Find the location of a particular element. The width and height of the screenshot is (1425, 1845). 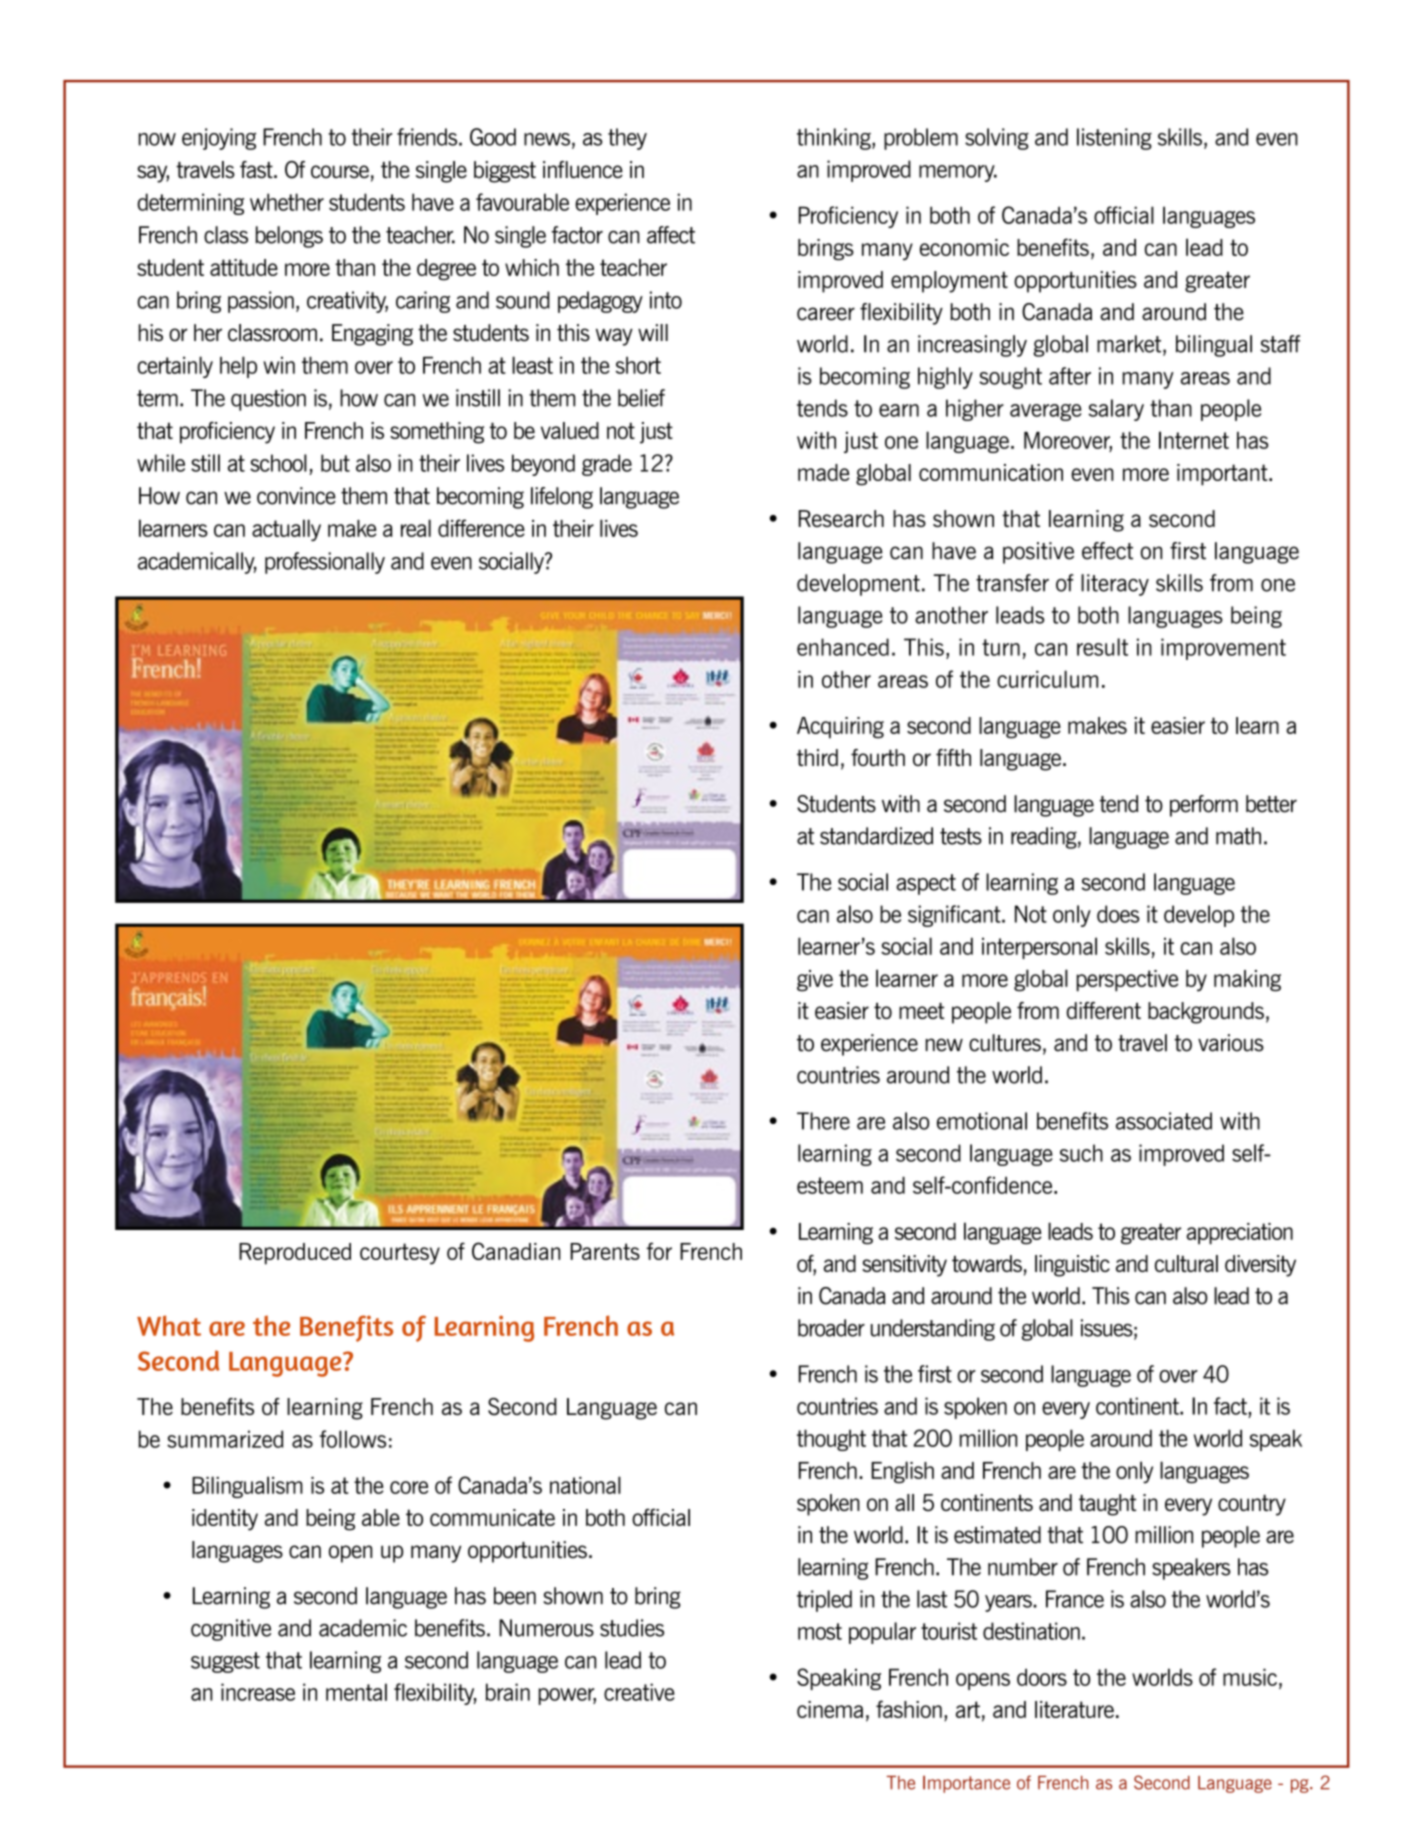

increase is located at coordinates (258, 1692).
